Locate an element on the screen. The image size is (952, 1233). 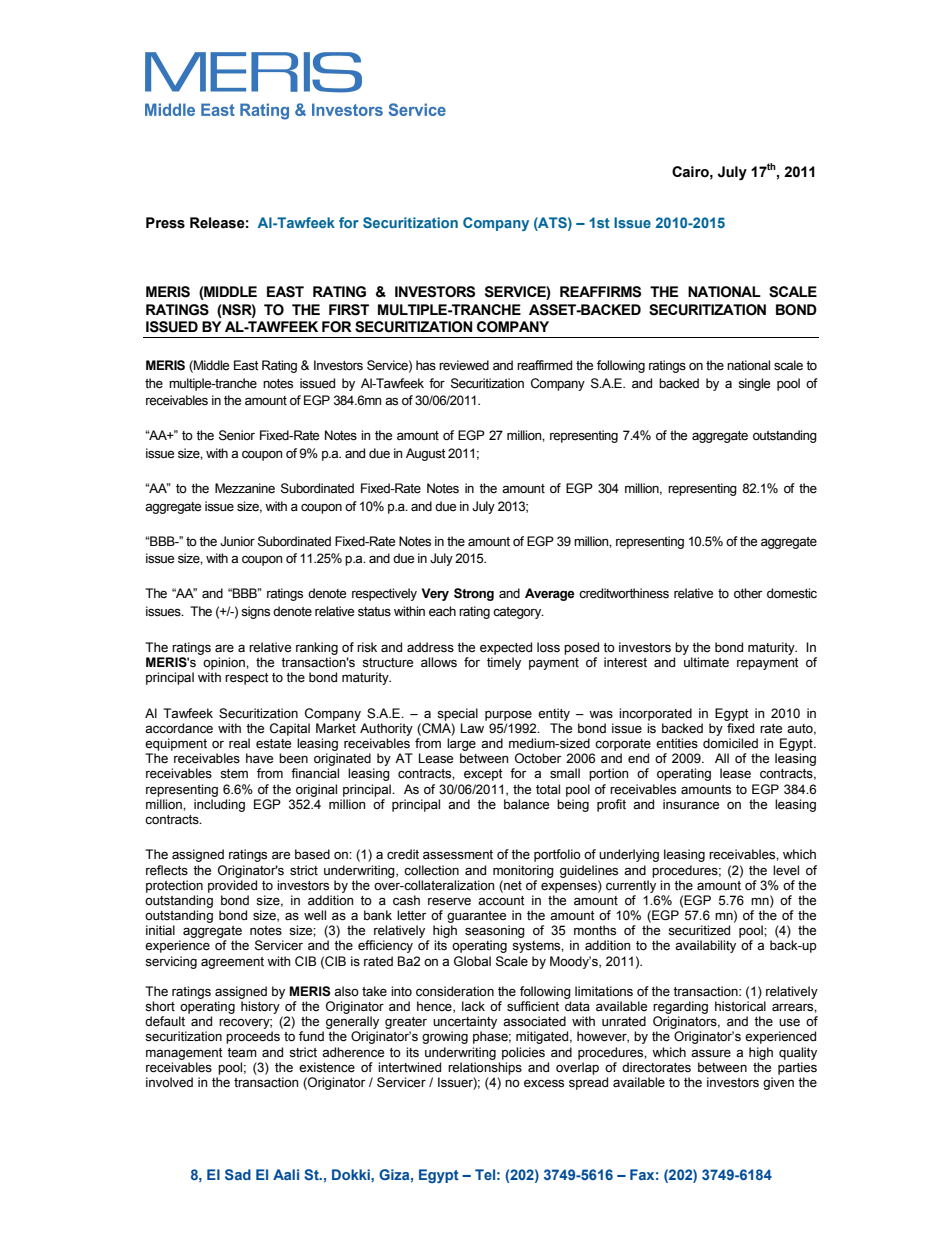
Strong is located at coordinates (474, 594).
